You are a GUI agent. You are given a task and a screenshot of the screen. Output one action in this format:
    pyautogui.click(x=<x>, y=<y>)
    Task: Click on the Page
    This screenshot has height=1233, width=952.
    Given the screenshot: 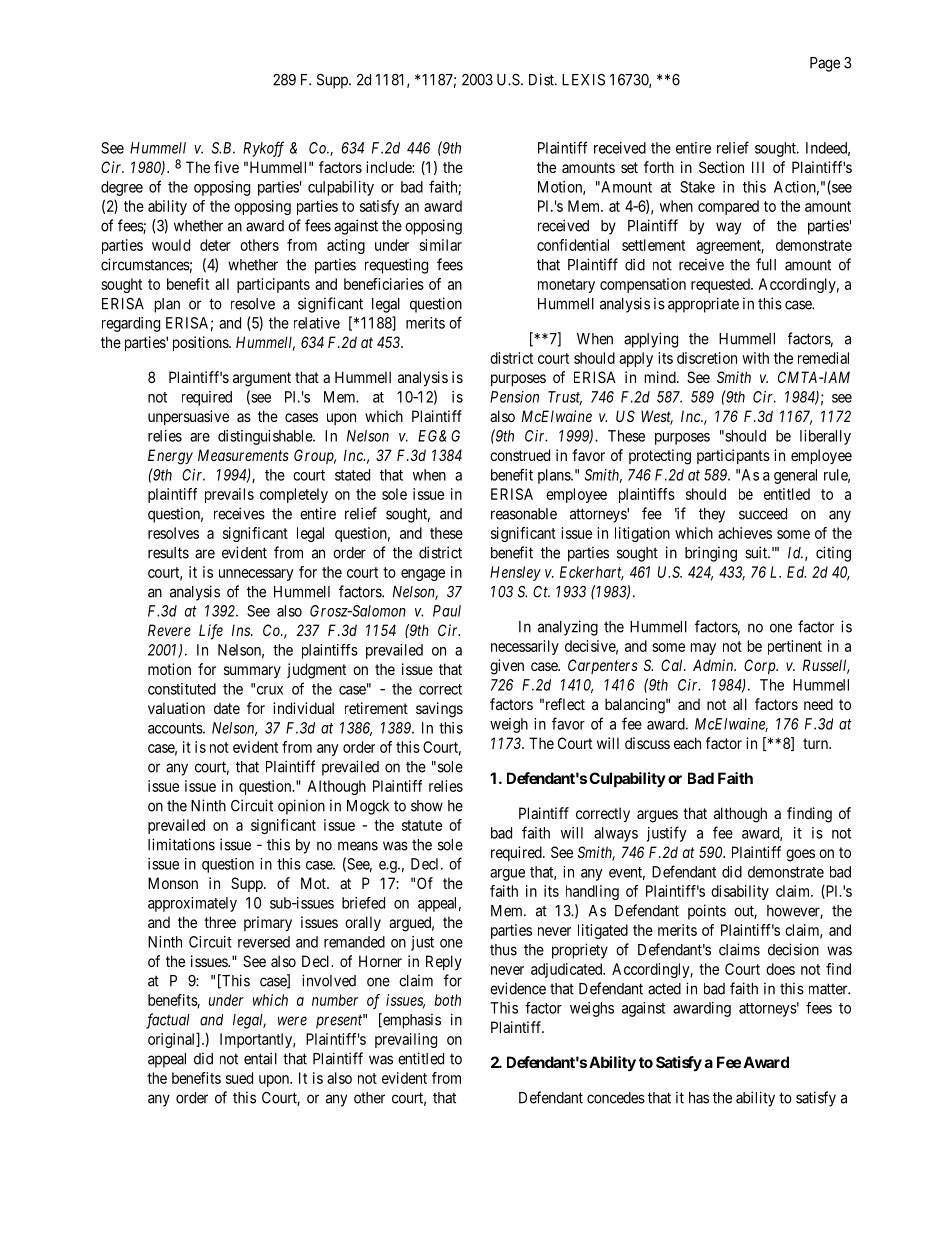 What is the action you would take?
    pyautogui.click(x=825, y=64)
